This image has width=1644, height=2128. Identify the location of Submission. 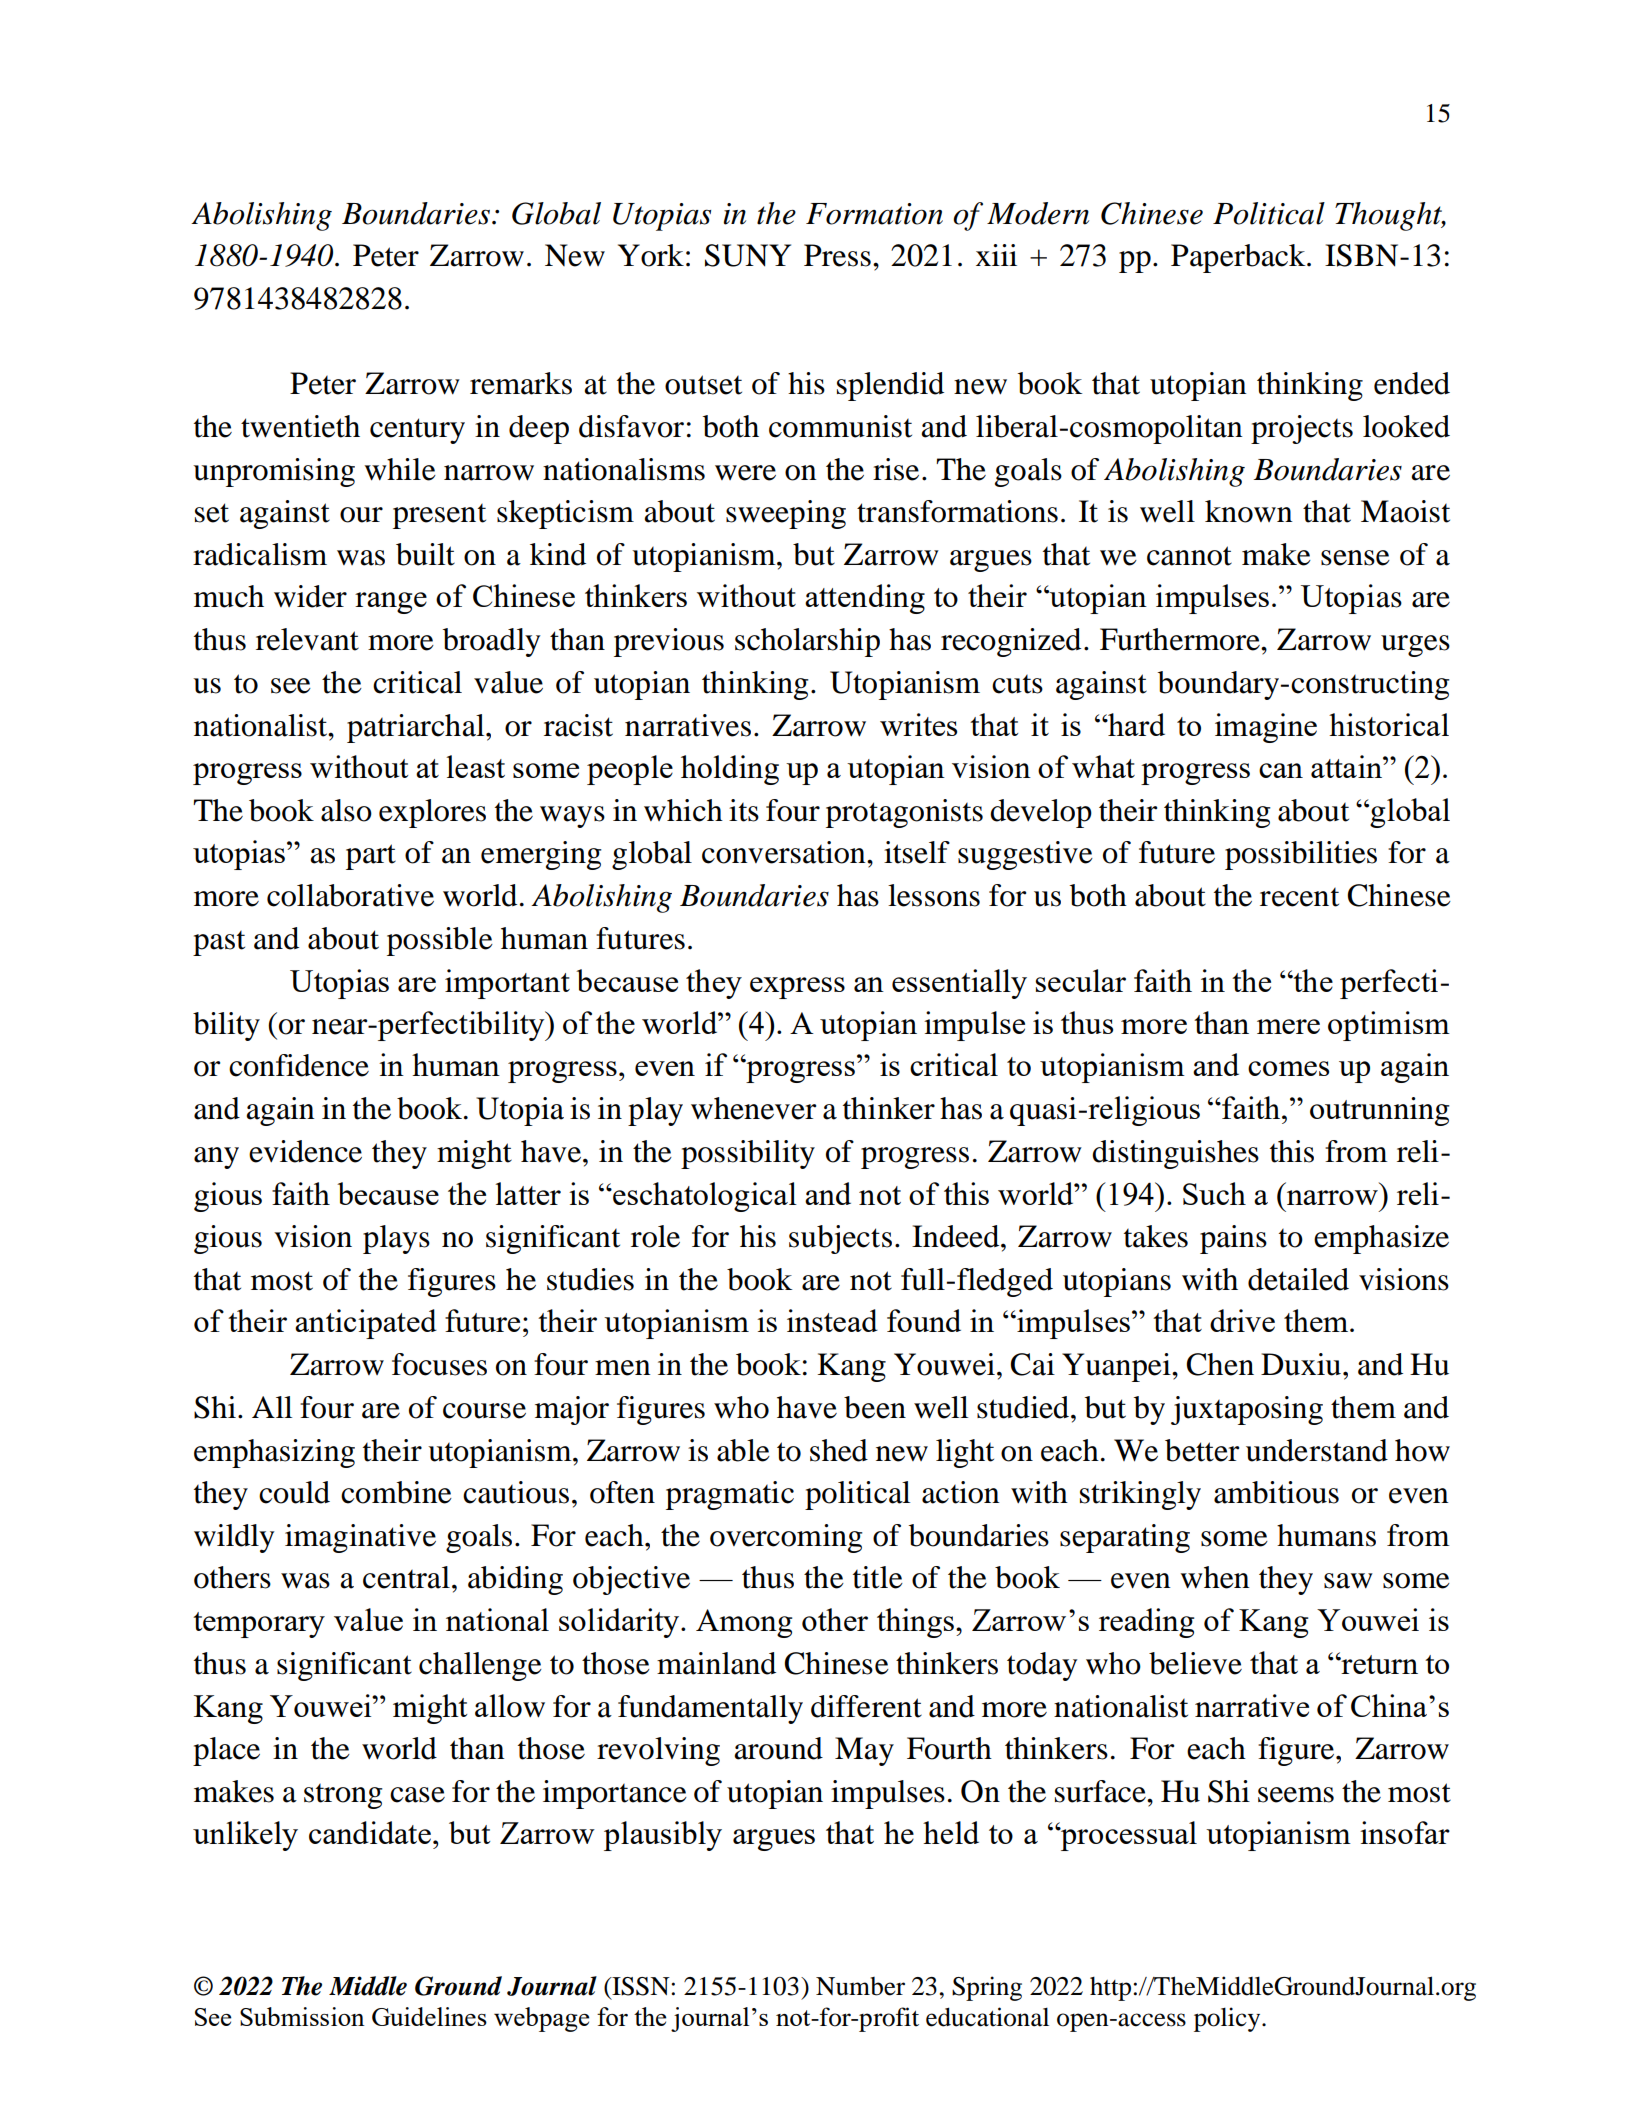
(302, 2016).
